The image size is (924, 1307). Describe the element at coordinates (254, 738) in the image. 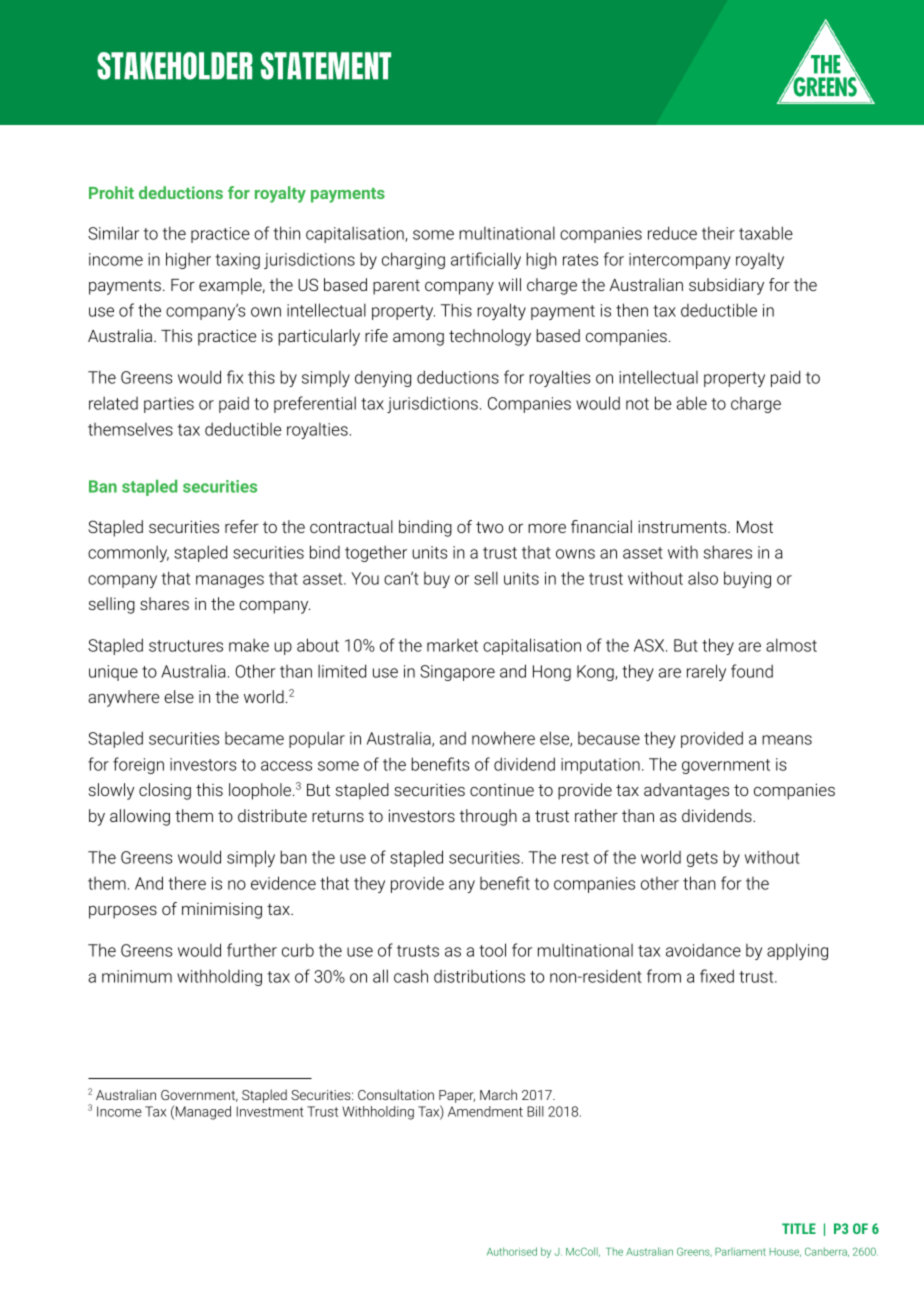

I see `became` at that location.
